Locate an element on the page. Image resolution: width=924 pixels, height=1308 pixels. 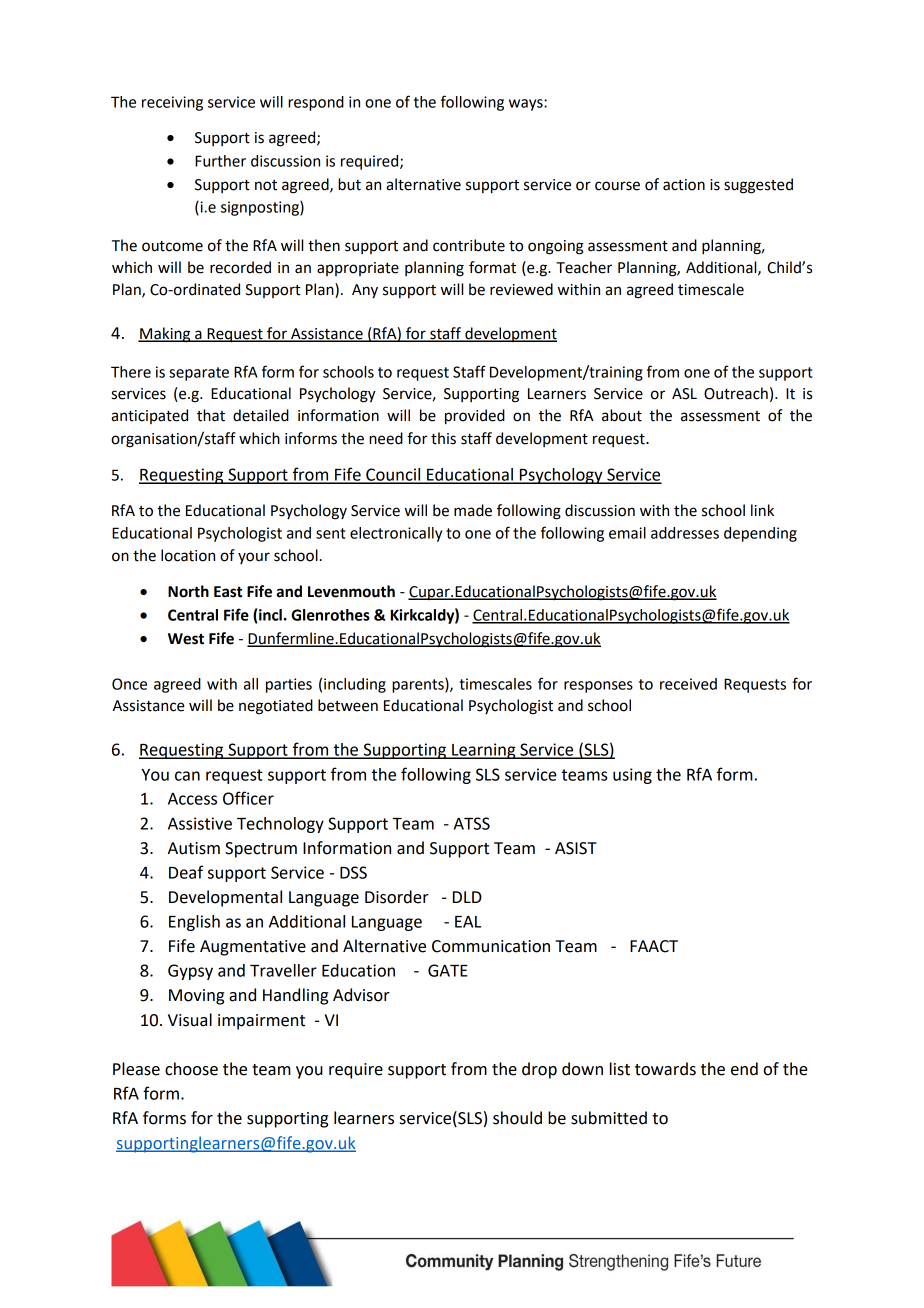
can is located at coordinates (187, 776).
